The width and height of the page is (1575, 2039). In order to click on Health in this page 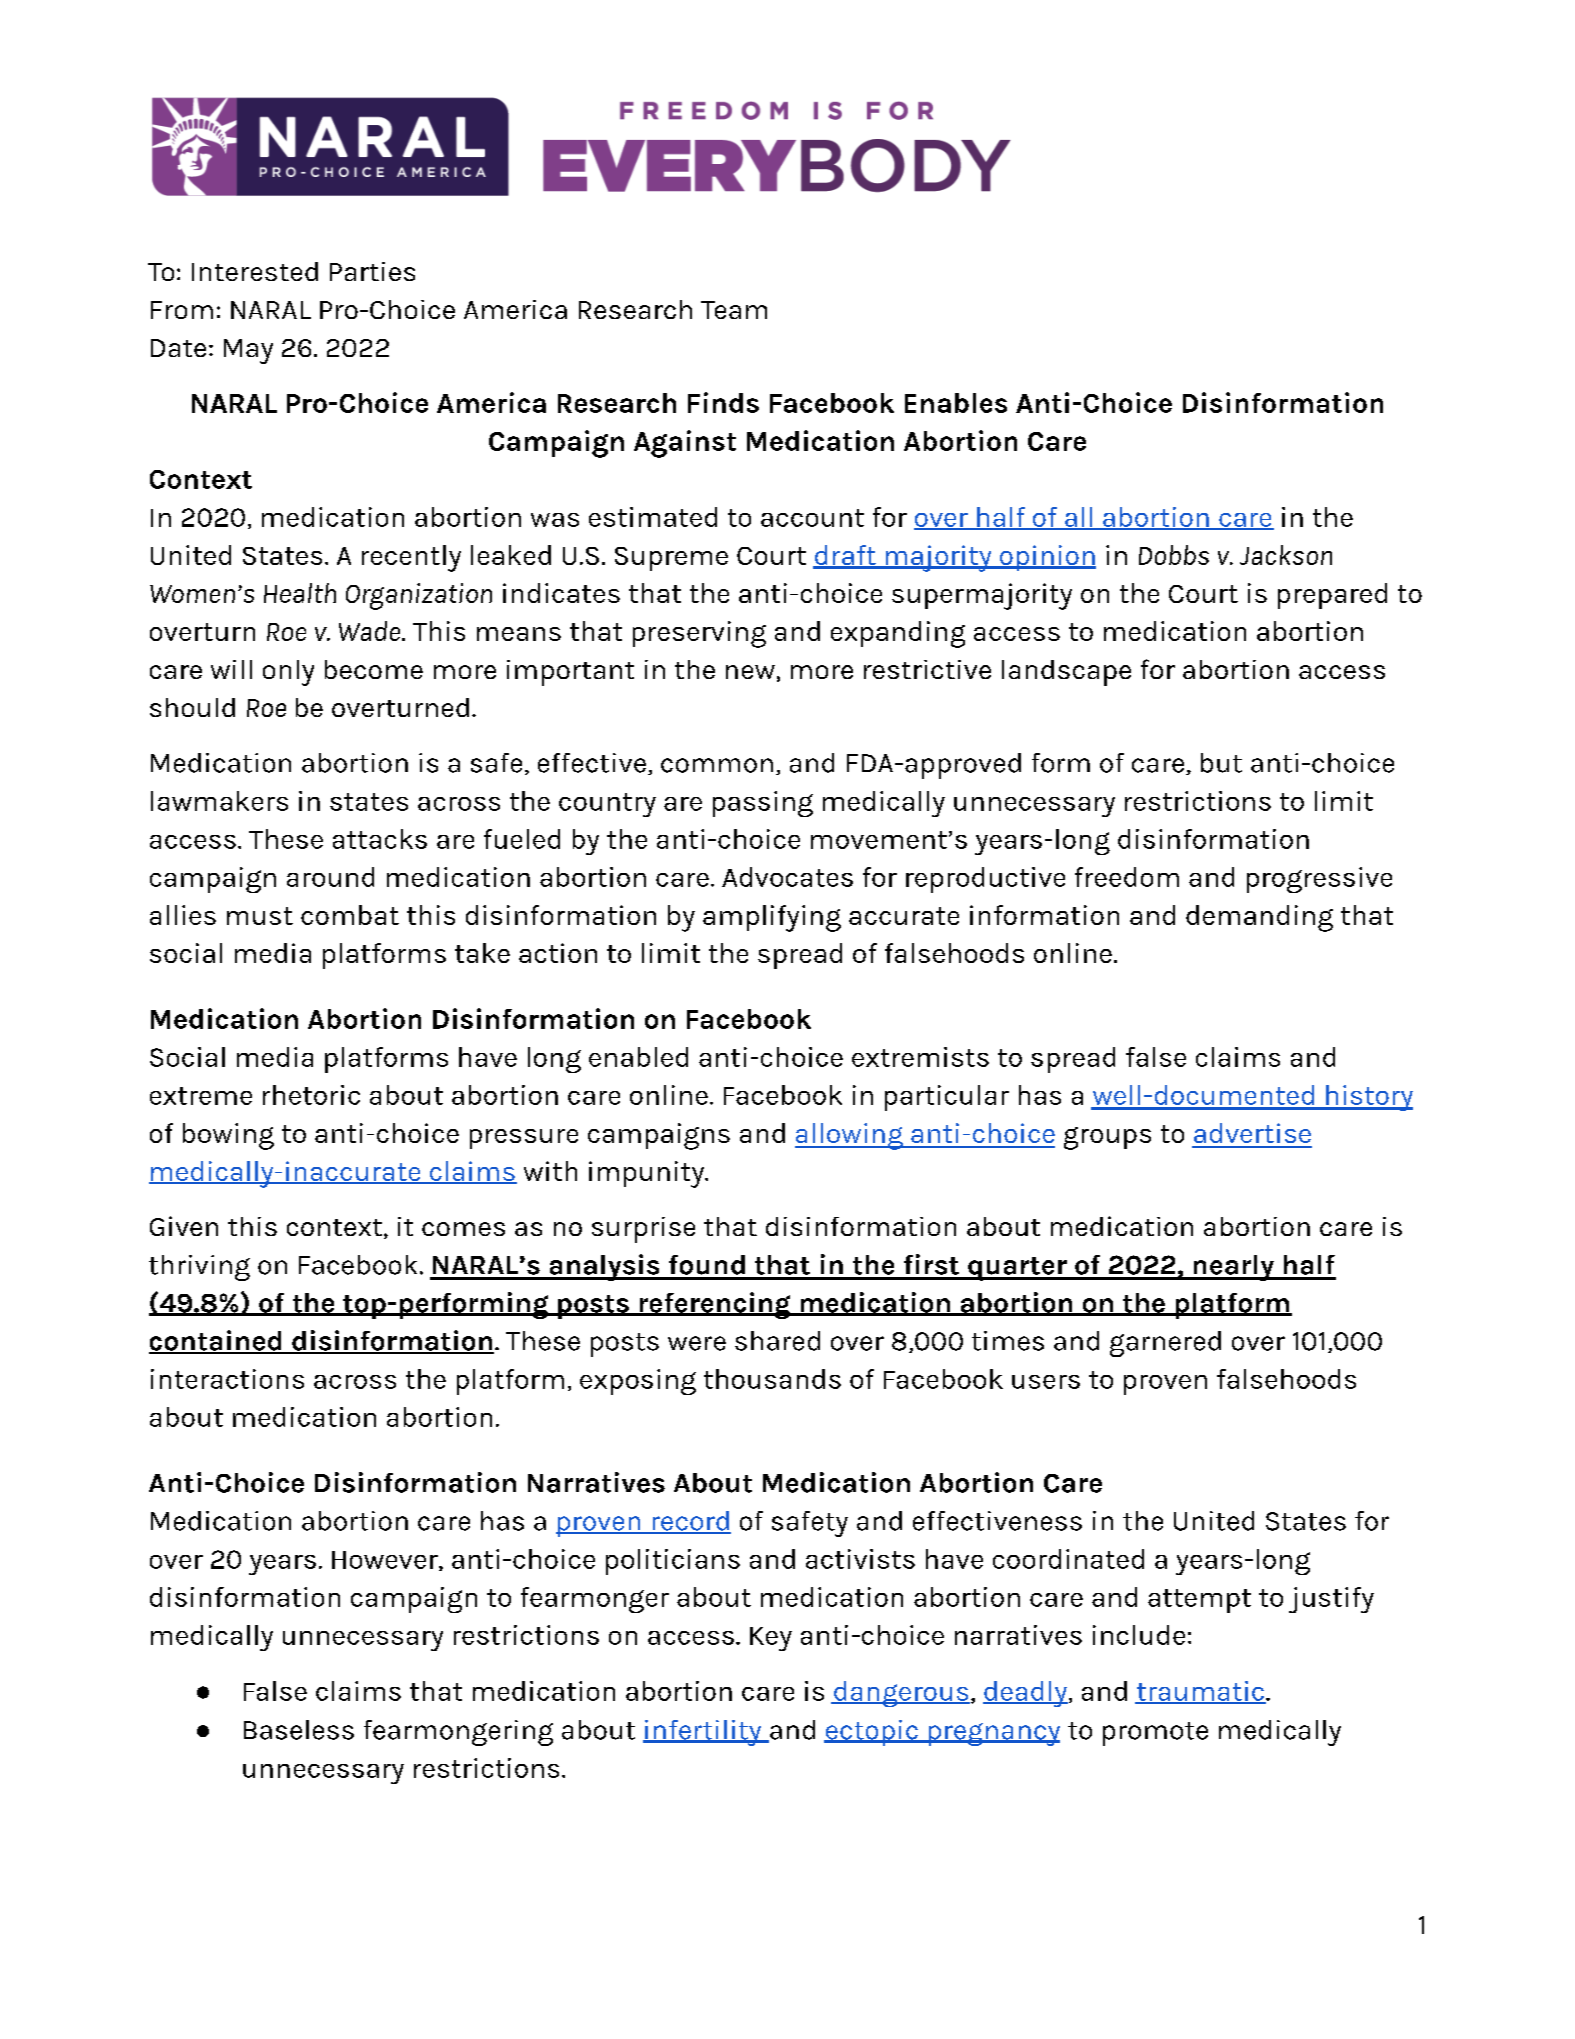, I will do `click(300, 593)`.
